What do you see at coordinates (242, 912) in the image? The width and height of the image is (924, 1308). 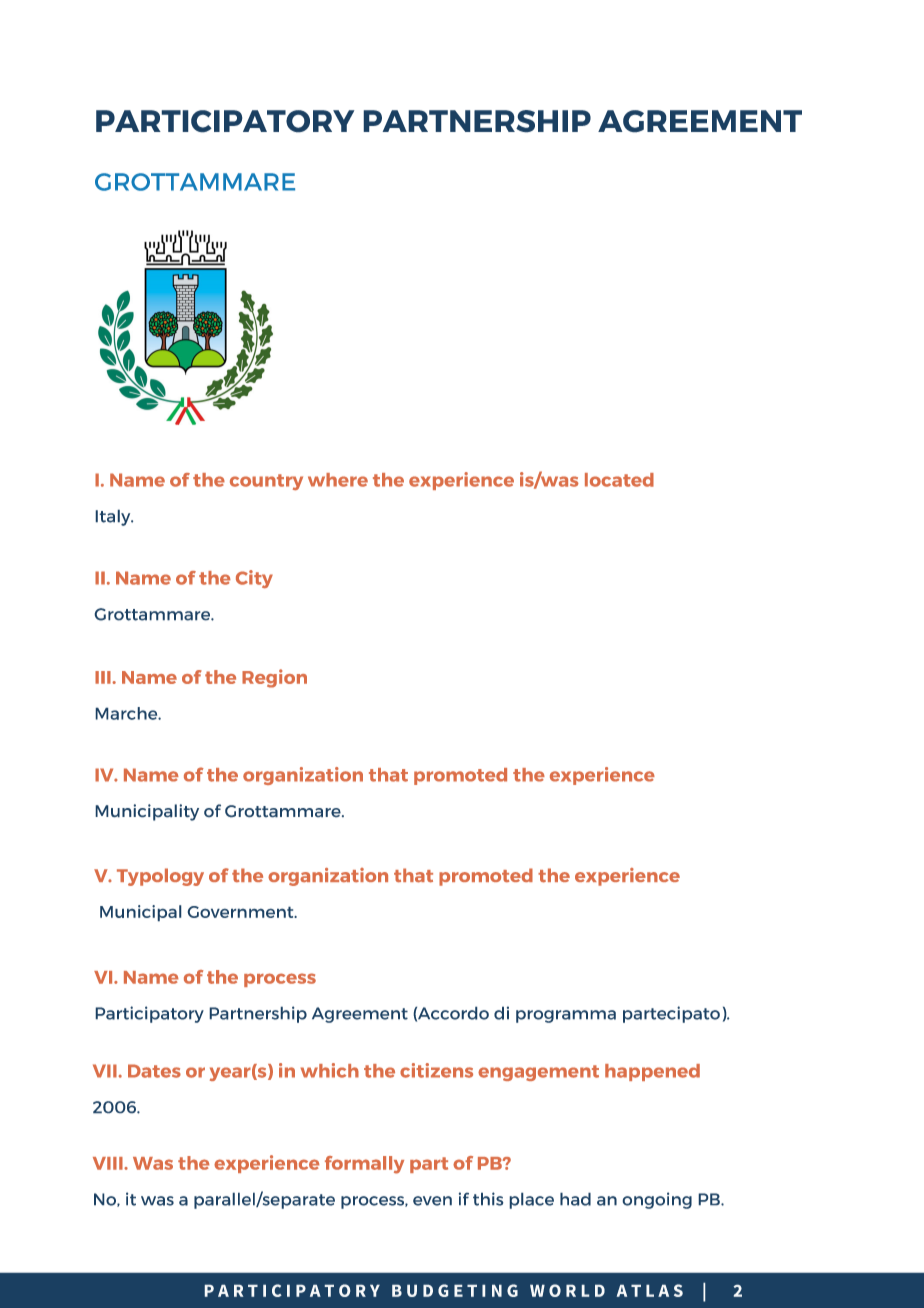 I see `Government` at bounding box center [242, 912].
